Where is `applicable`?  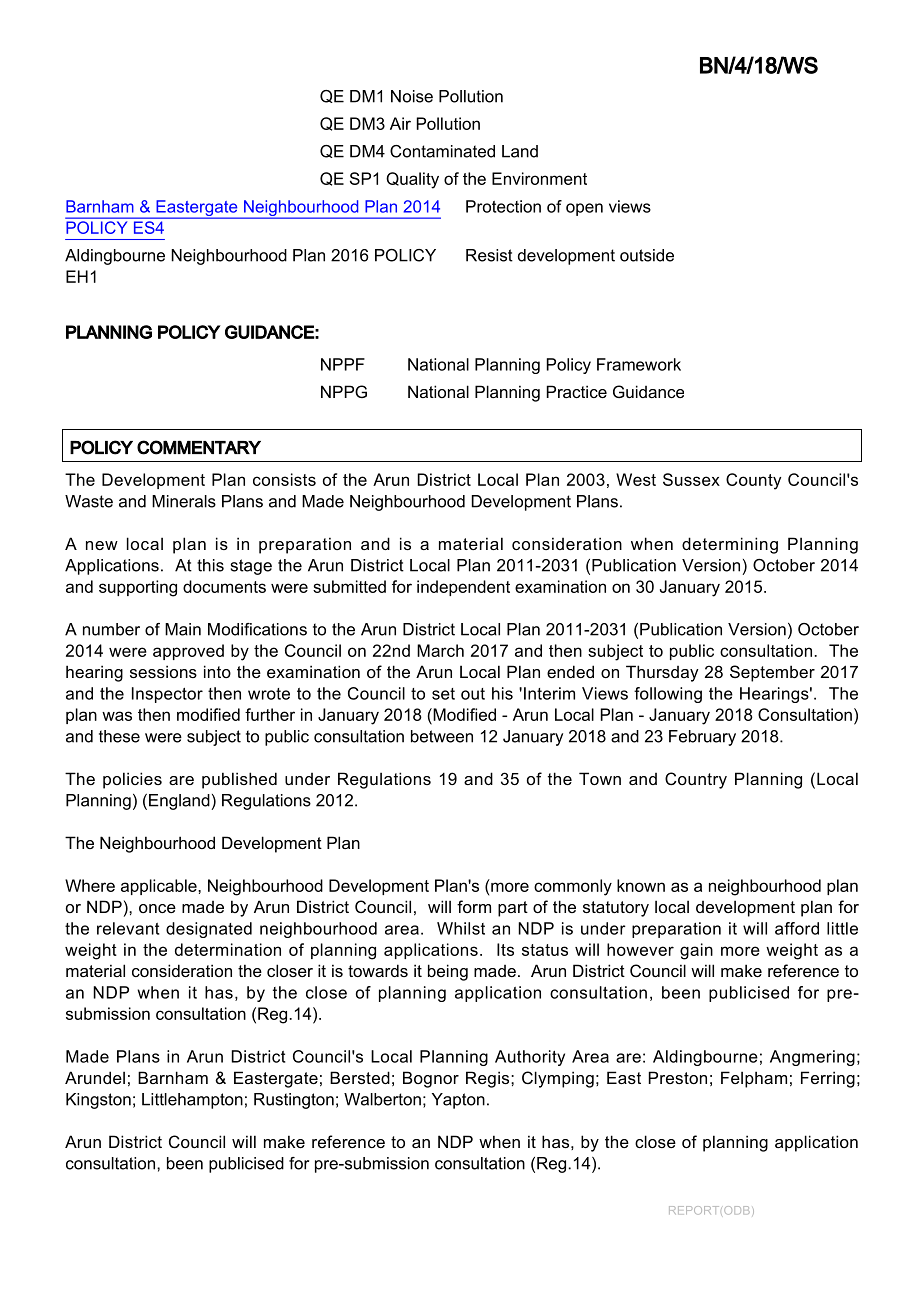 applicable is located at coordinates (160, 887).
